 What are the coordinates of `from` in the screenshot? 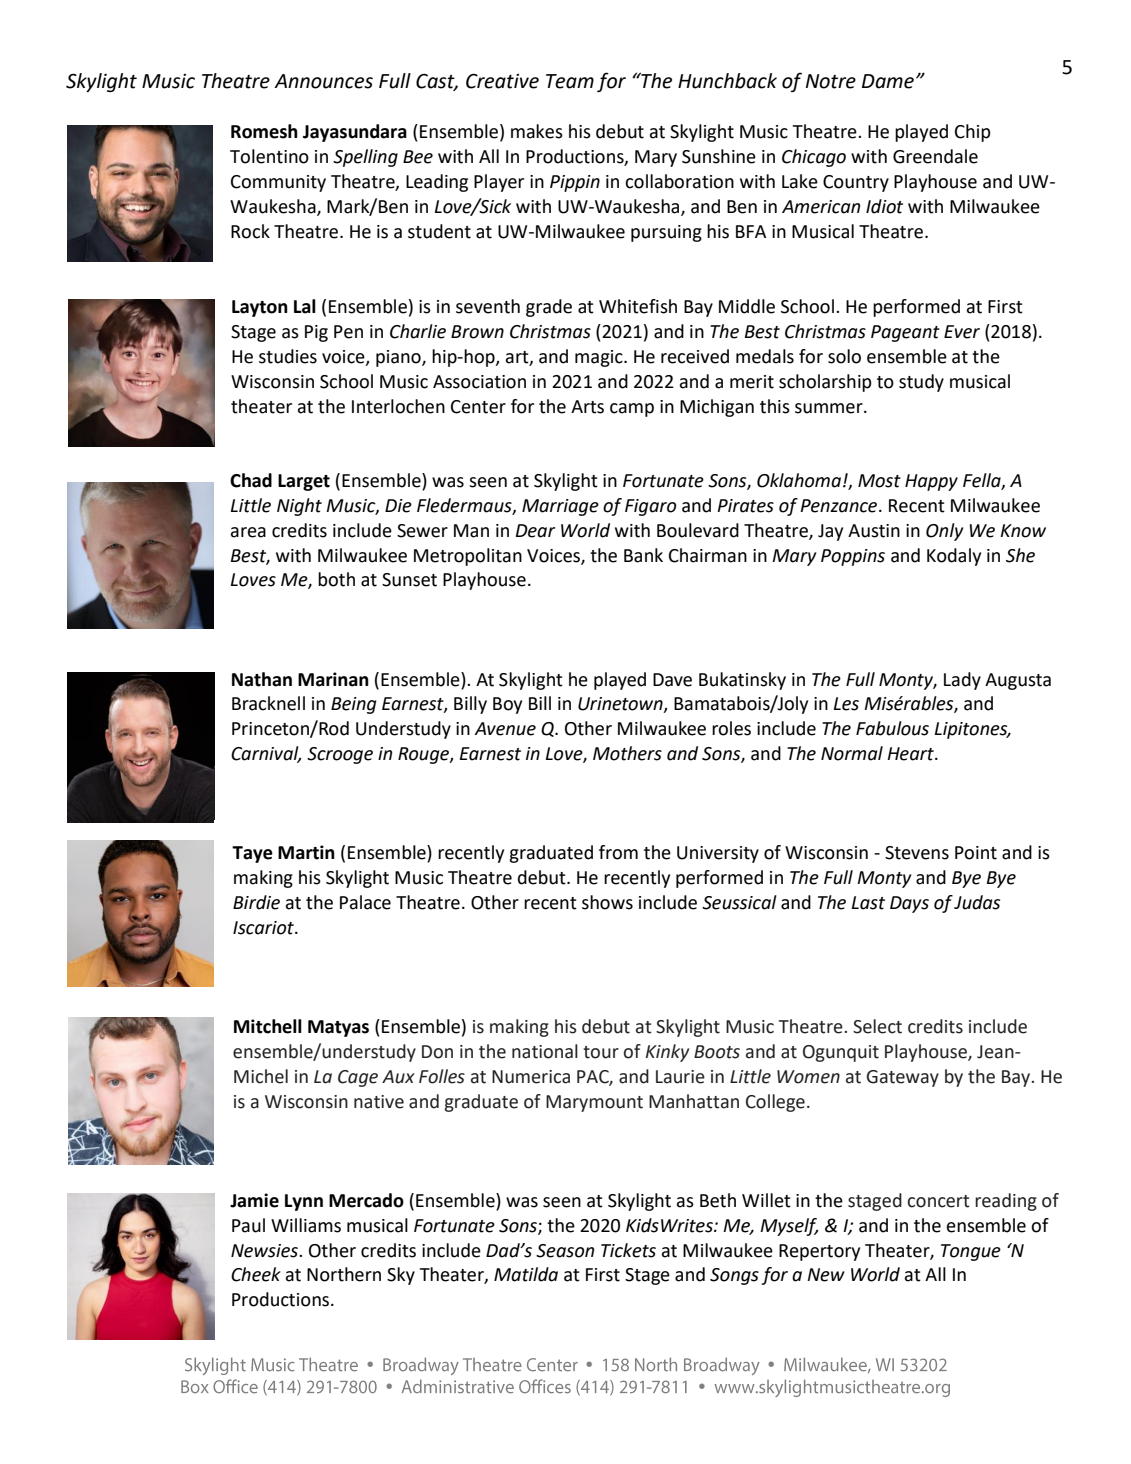 It's located at (618, 852).
